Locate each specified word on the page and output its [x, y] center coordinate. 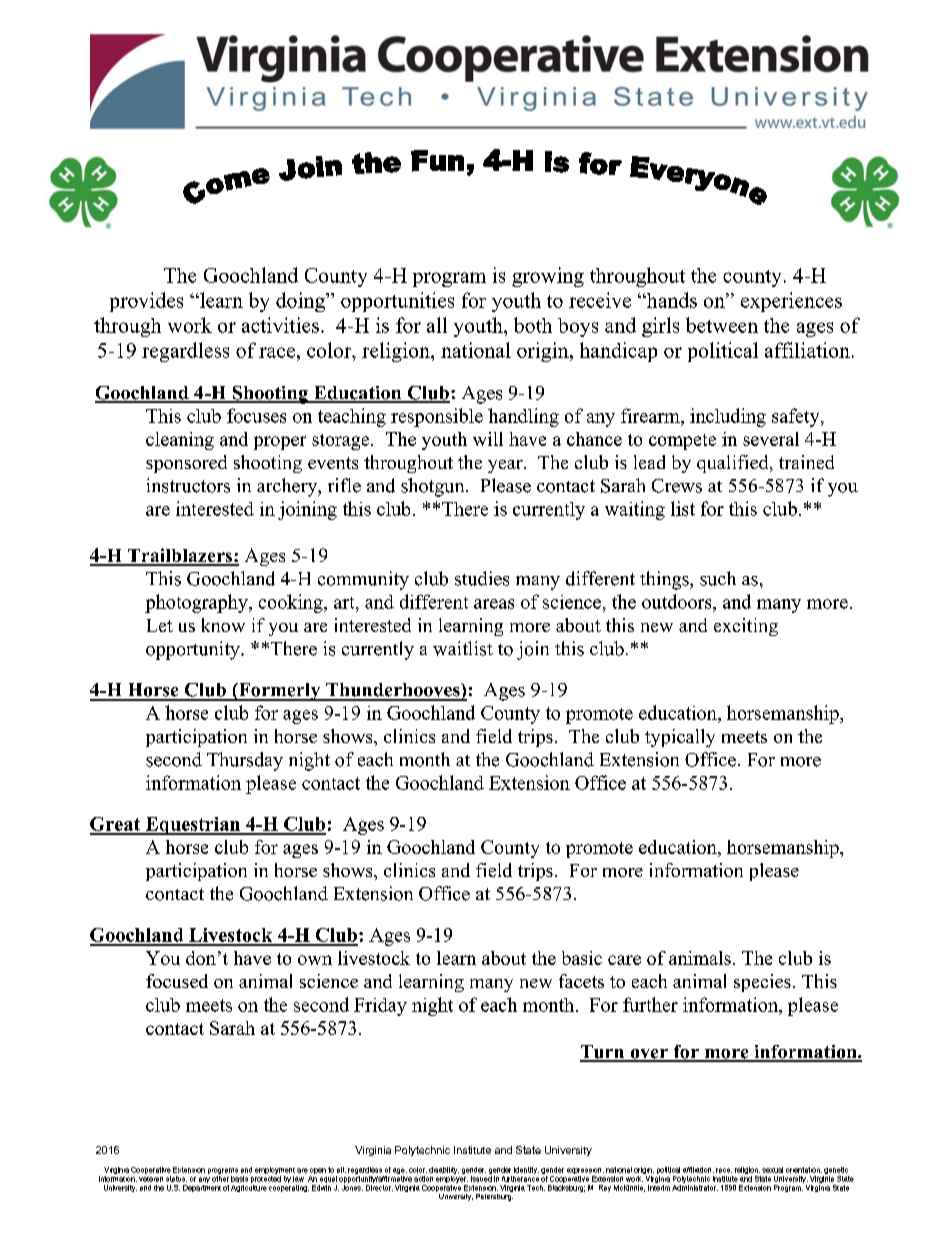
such [718, 578]
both [533, 325]
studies [482, 578]
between [722, 325]
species [762, 983]
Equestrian [193, 826]
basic [582, 958]
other [220, 1177]
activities [280, 325]
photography [197, 603]
